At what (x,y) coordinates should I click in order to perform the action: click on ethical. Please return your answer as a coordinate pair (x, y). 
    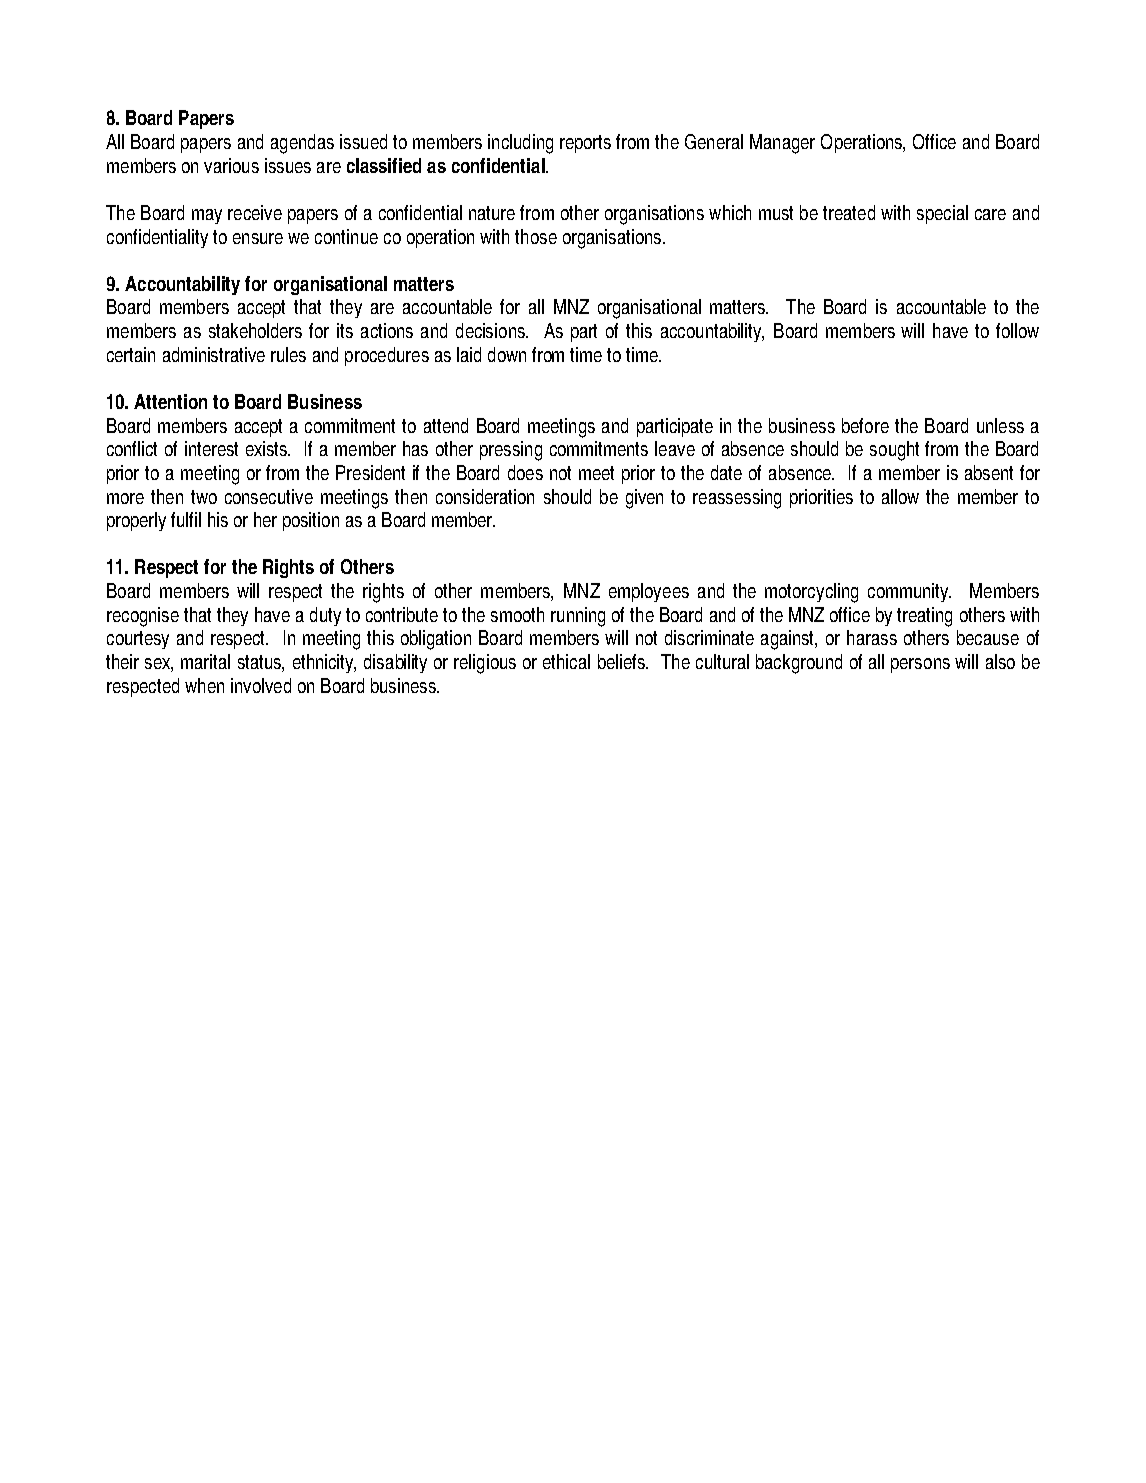
    Looking at the image, I should click on (566, 661).
